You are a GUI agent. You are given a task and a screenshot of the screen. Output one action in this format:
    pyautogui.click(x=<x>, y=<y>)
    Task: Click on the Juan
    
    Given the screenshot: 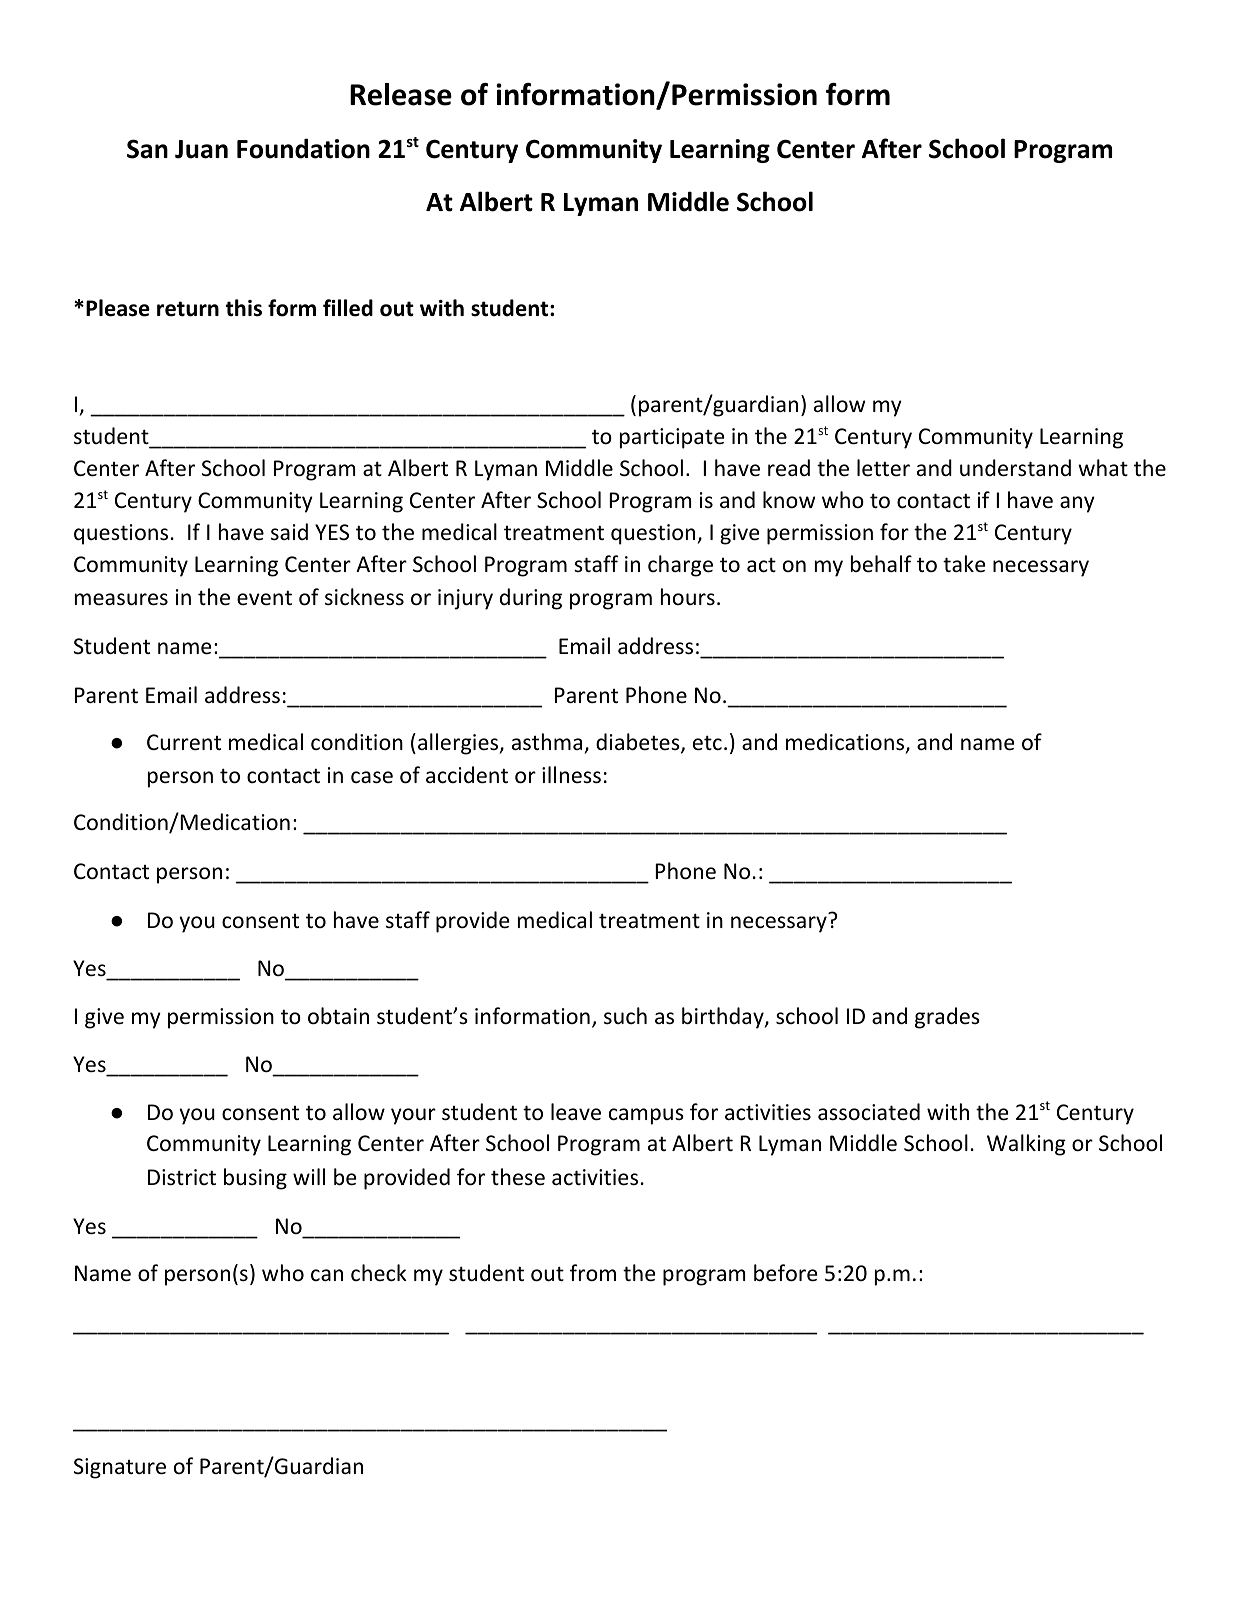 What is the action you would take?
    pyautogui.click(x=201, y=149)
